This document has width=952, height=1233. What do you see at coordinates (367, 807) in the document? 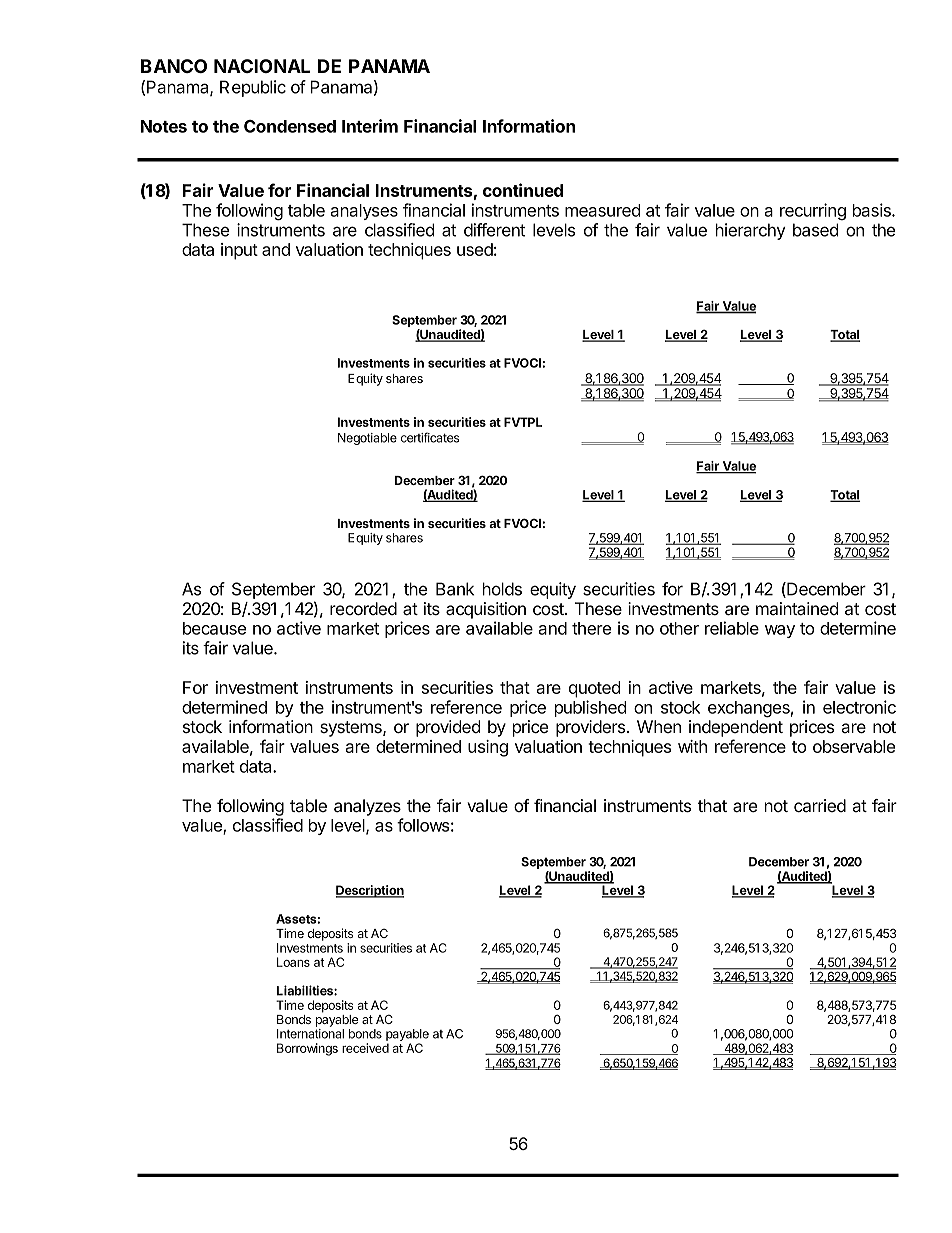
I see `analyzes` at bounding box center [367, 807].
